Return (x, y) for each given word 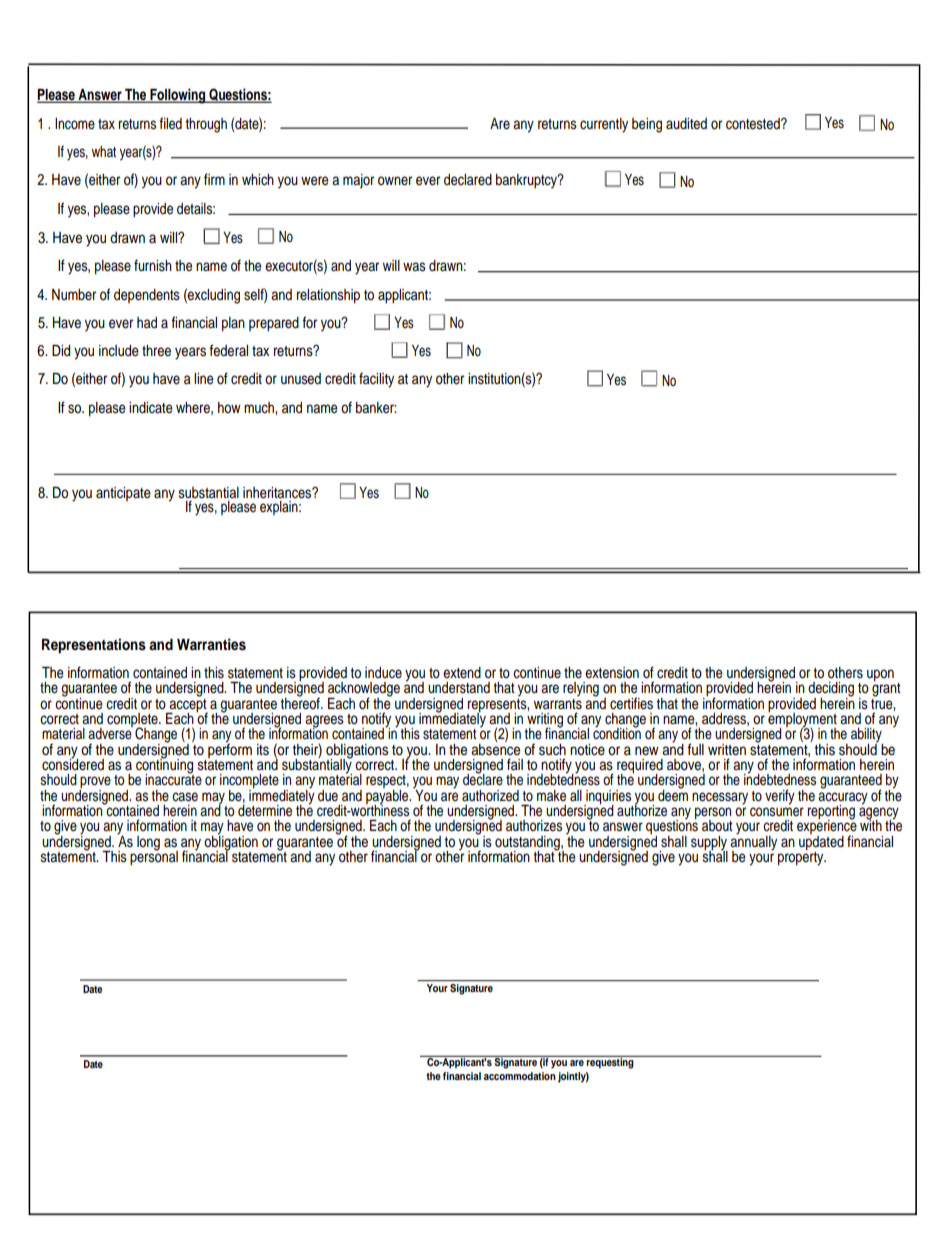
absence (495, 748)
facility (376, 380)
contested (754, 124)
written (727, 750)
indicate (151, 408)
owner (395, 181)
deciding (831, 690)
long (148, 843)
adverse (110, 733)
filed (170, 123)
